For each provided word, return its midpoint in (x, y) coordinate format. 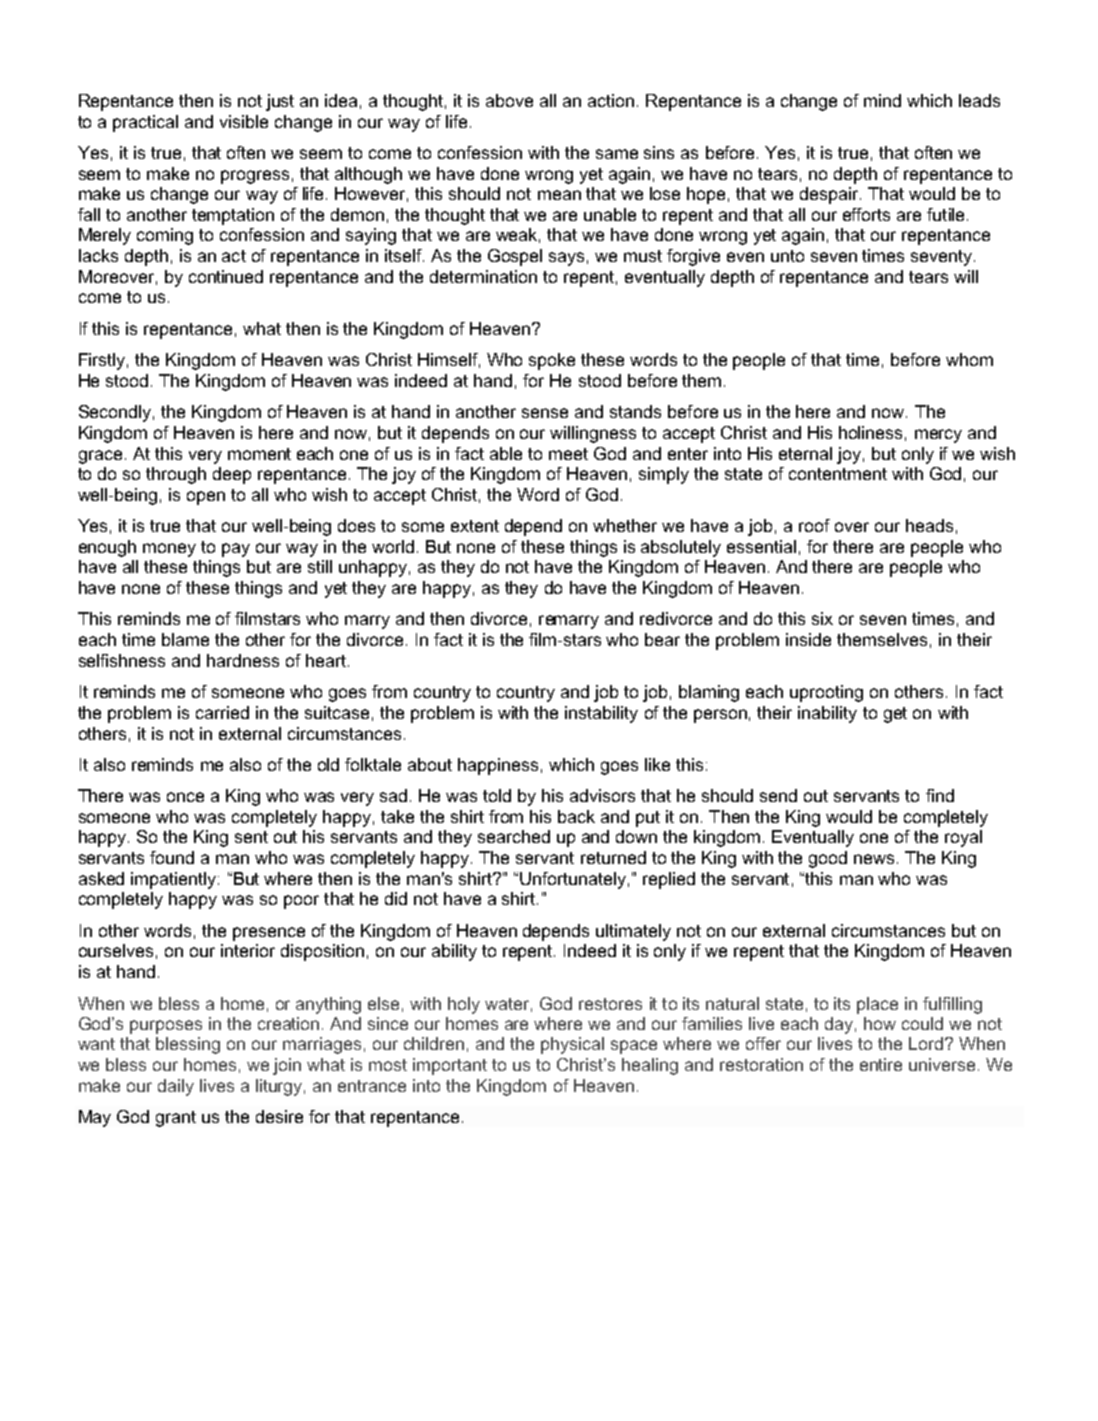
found (172, 857)
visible (244, 121)
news (876, 859)
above (509, 100)
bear (662, 639)
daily (176, 1087)
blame (185, 639)
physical (572, 1045)
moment (259, 454)
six (822, 618)
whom (969, 359)
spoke (552, 361)
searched (514, 836)
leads (979, 100)
